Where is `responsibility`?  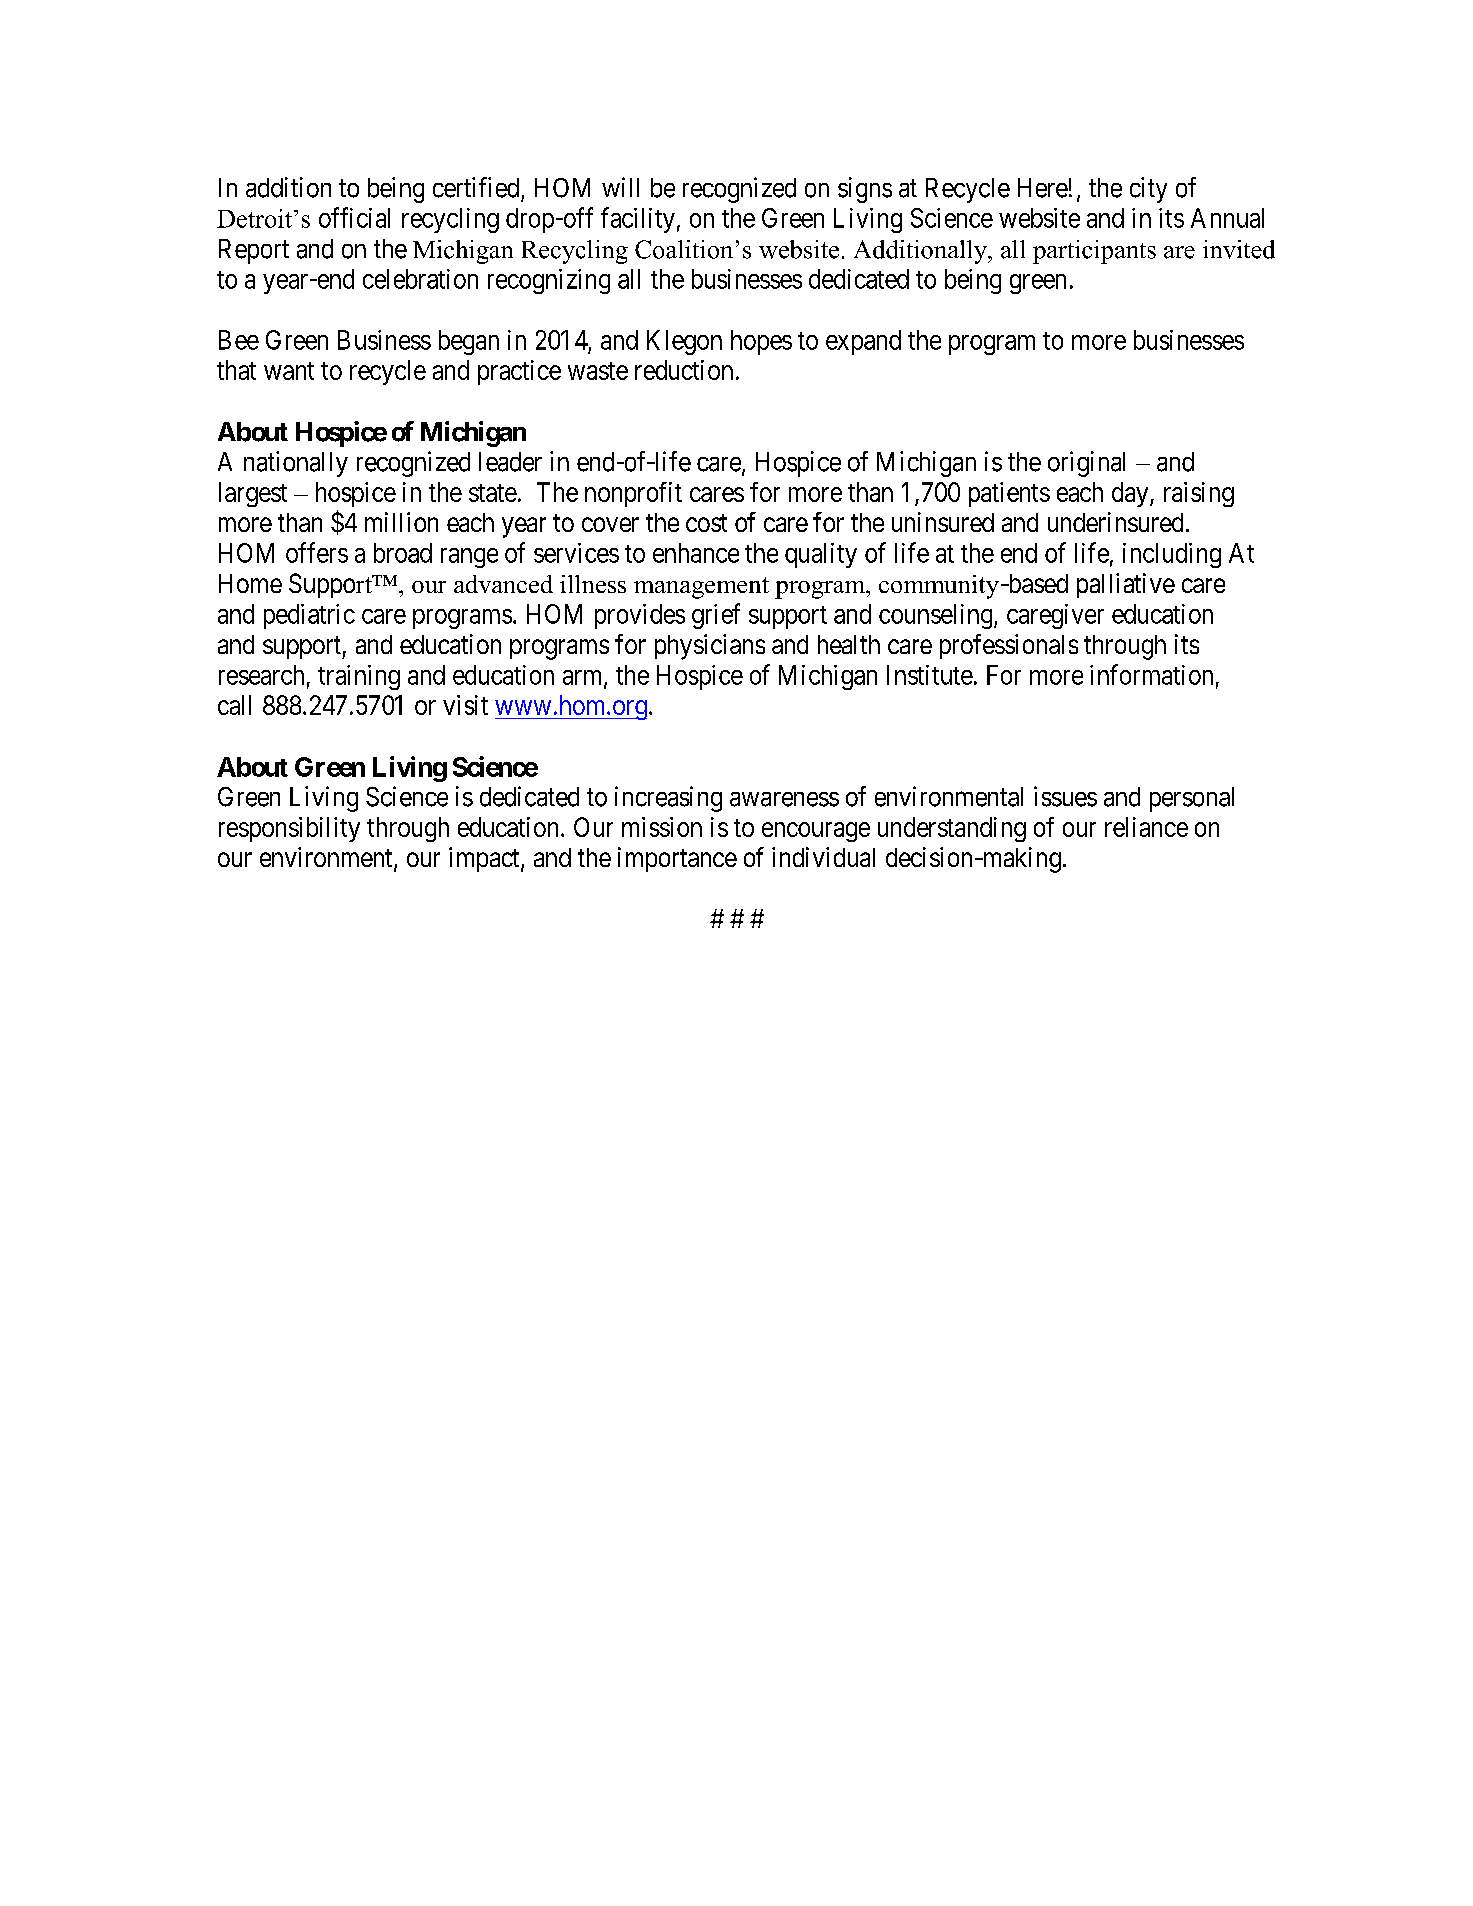
responsibility is located at coordinates (289, 829).
